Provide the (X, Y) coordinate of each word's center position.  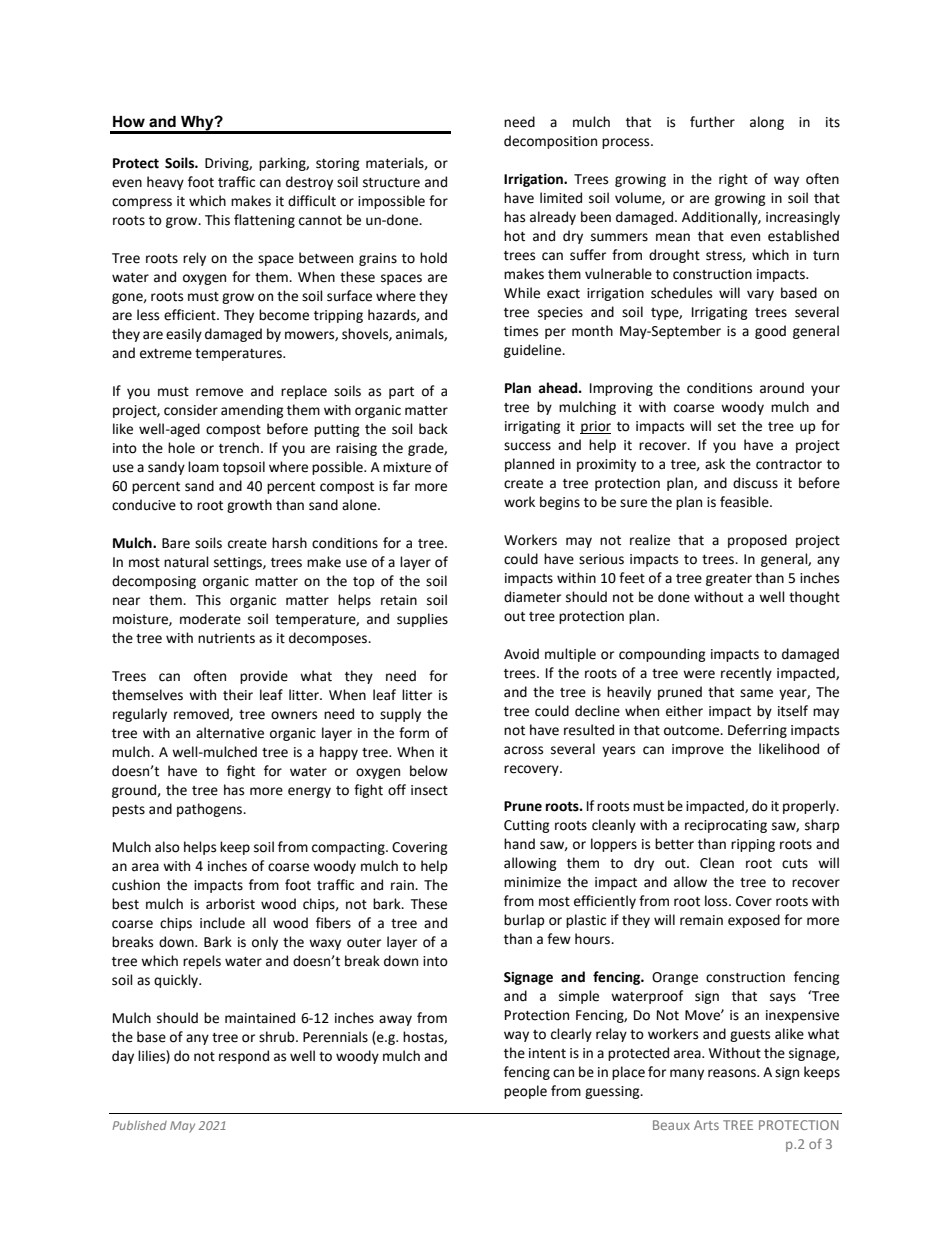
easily (184, 335)
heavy (165, 183)
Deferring (757, 731)
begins (560, 503)
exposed (754, 921)
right (733, 180)
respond (244, 1057)
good (770, 332)
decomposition (550, 142)
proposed (757, 541)
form (414, 733)
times (521, 331)
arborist (230, 904)
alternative (230, 733)
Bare (176, 543)
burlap (524, 921)
